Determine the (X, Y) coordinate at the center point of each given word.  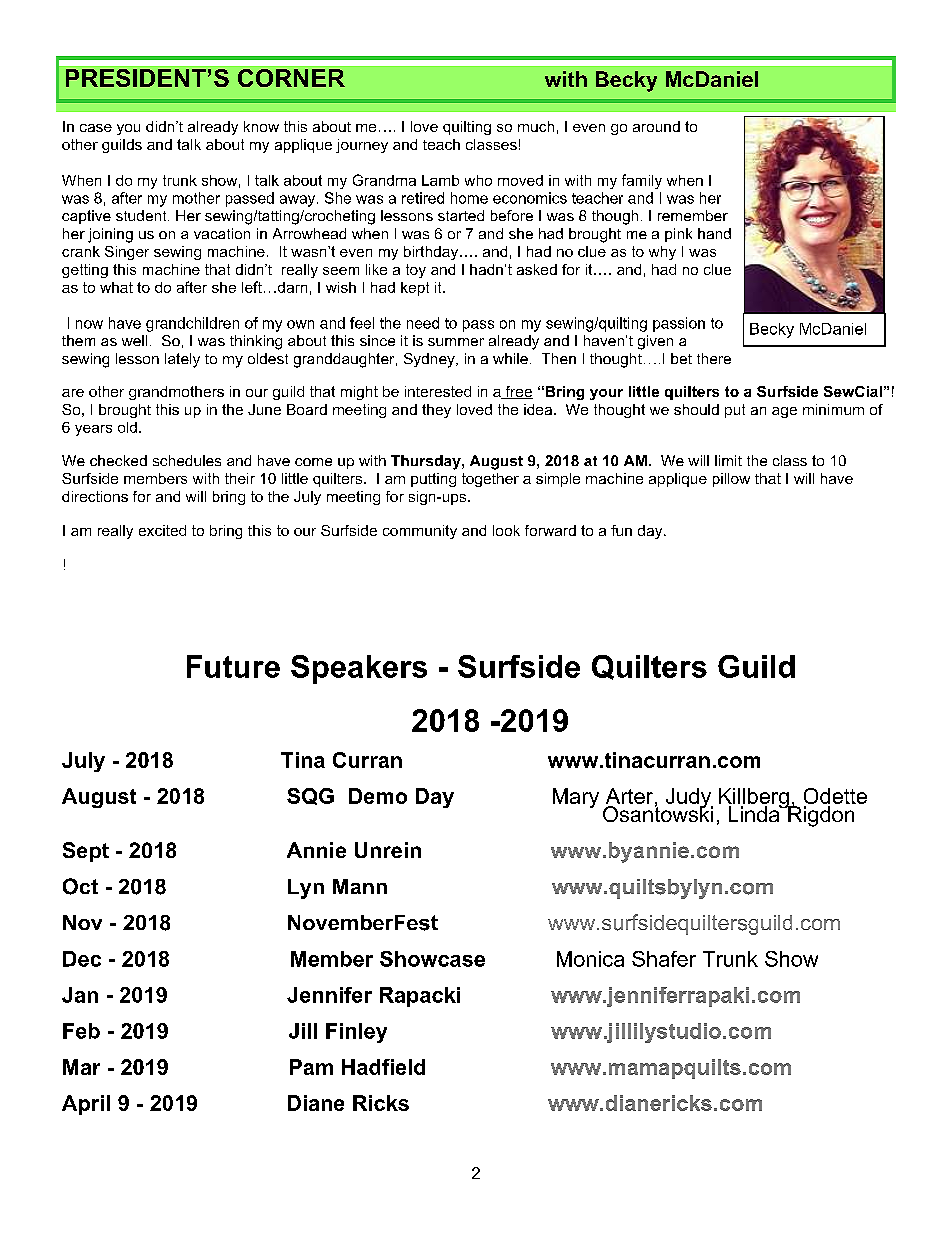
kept (415, 289)
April (86, 1105)
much (536, 126)
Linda (755, 813)
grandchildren (192, 324)
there (714, 358)
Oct (80, 886)
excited (162, 530)
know (261, 126)
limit (728, 460)
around (656, 126)
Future (233, 666)
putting (433, 480)
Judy (689, 799)
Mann (360, 886)
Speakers (359, 669)
